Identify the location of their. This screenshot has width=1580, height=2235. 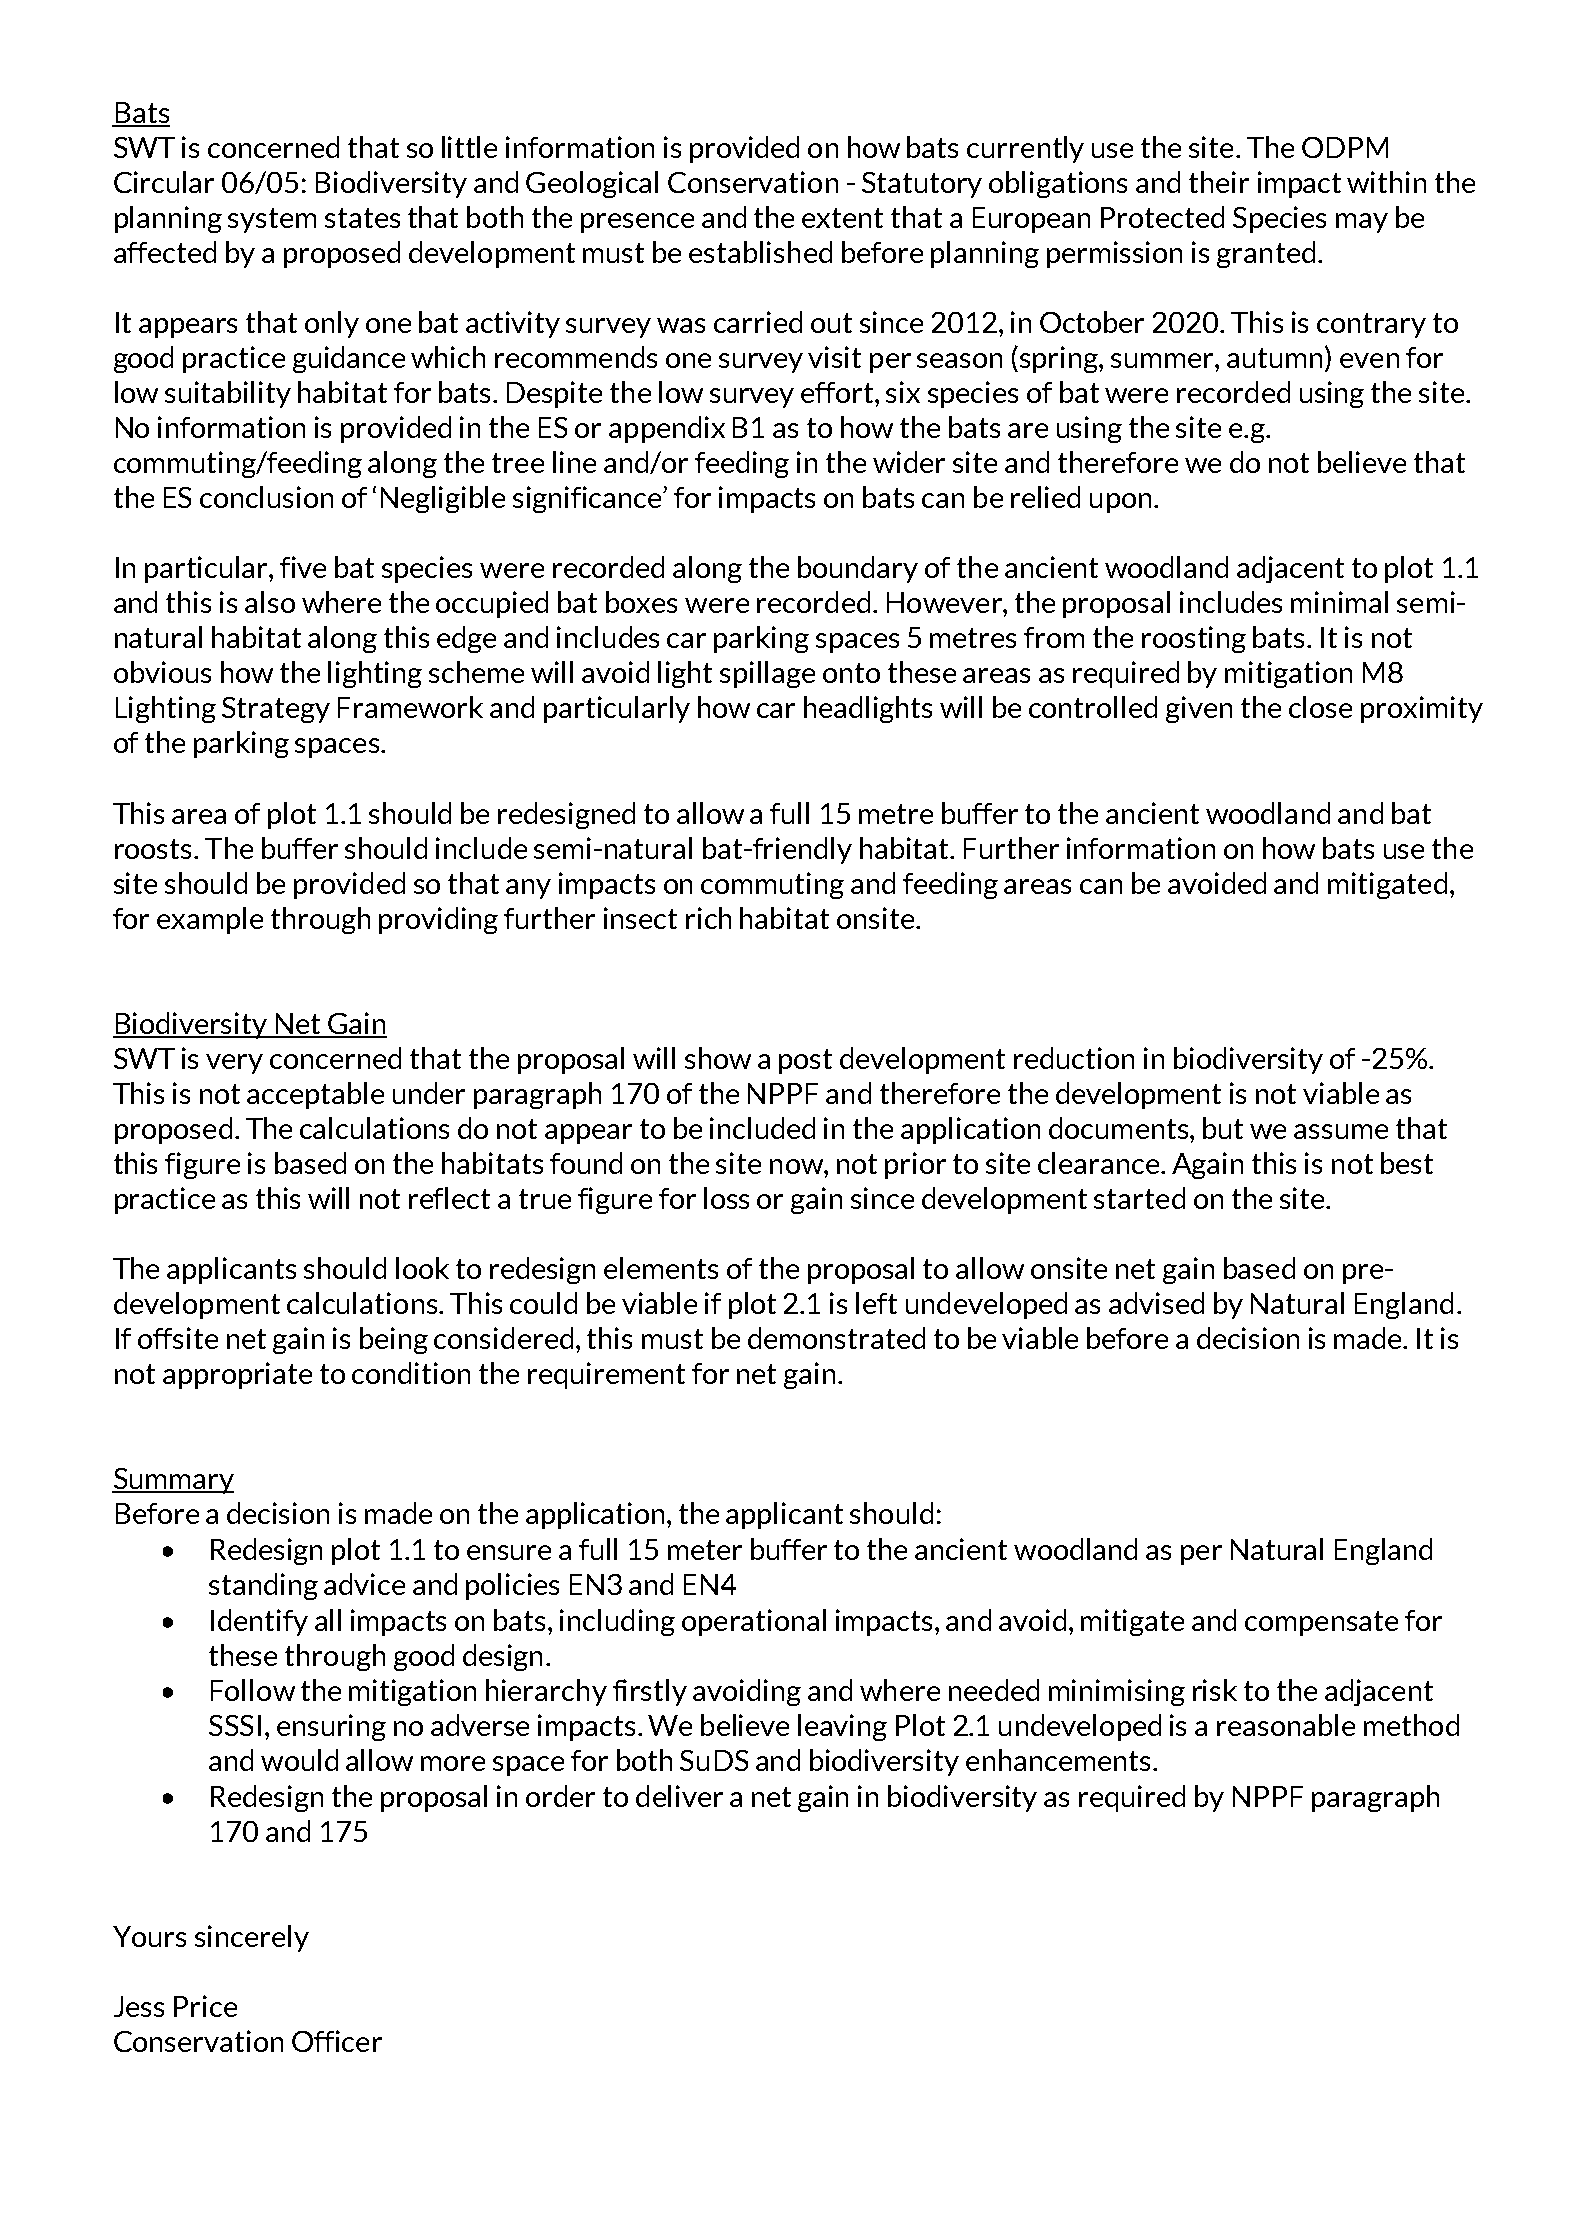
(1219, 182).
